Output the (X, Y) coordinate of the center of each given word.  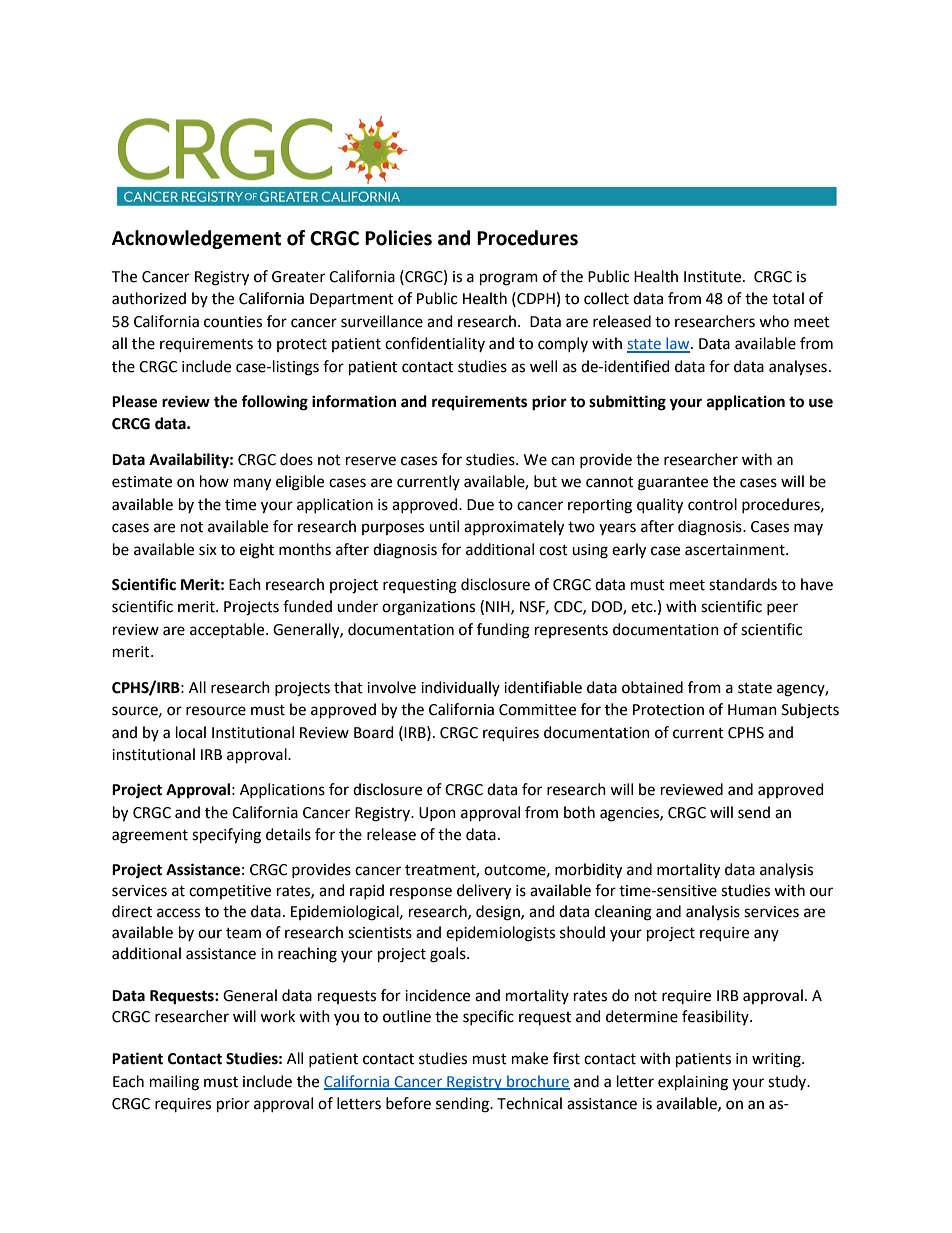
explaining (693, 1083)
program (509, 279)
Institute (714, 277)
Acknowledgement (196, 239)
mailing (174, 1083)
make (530, 1058)
